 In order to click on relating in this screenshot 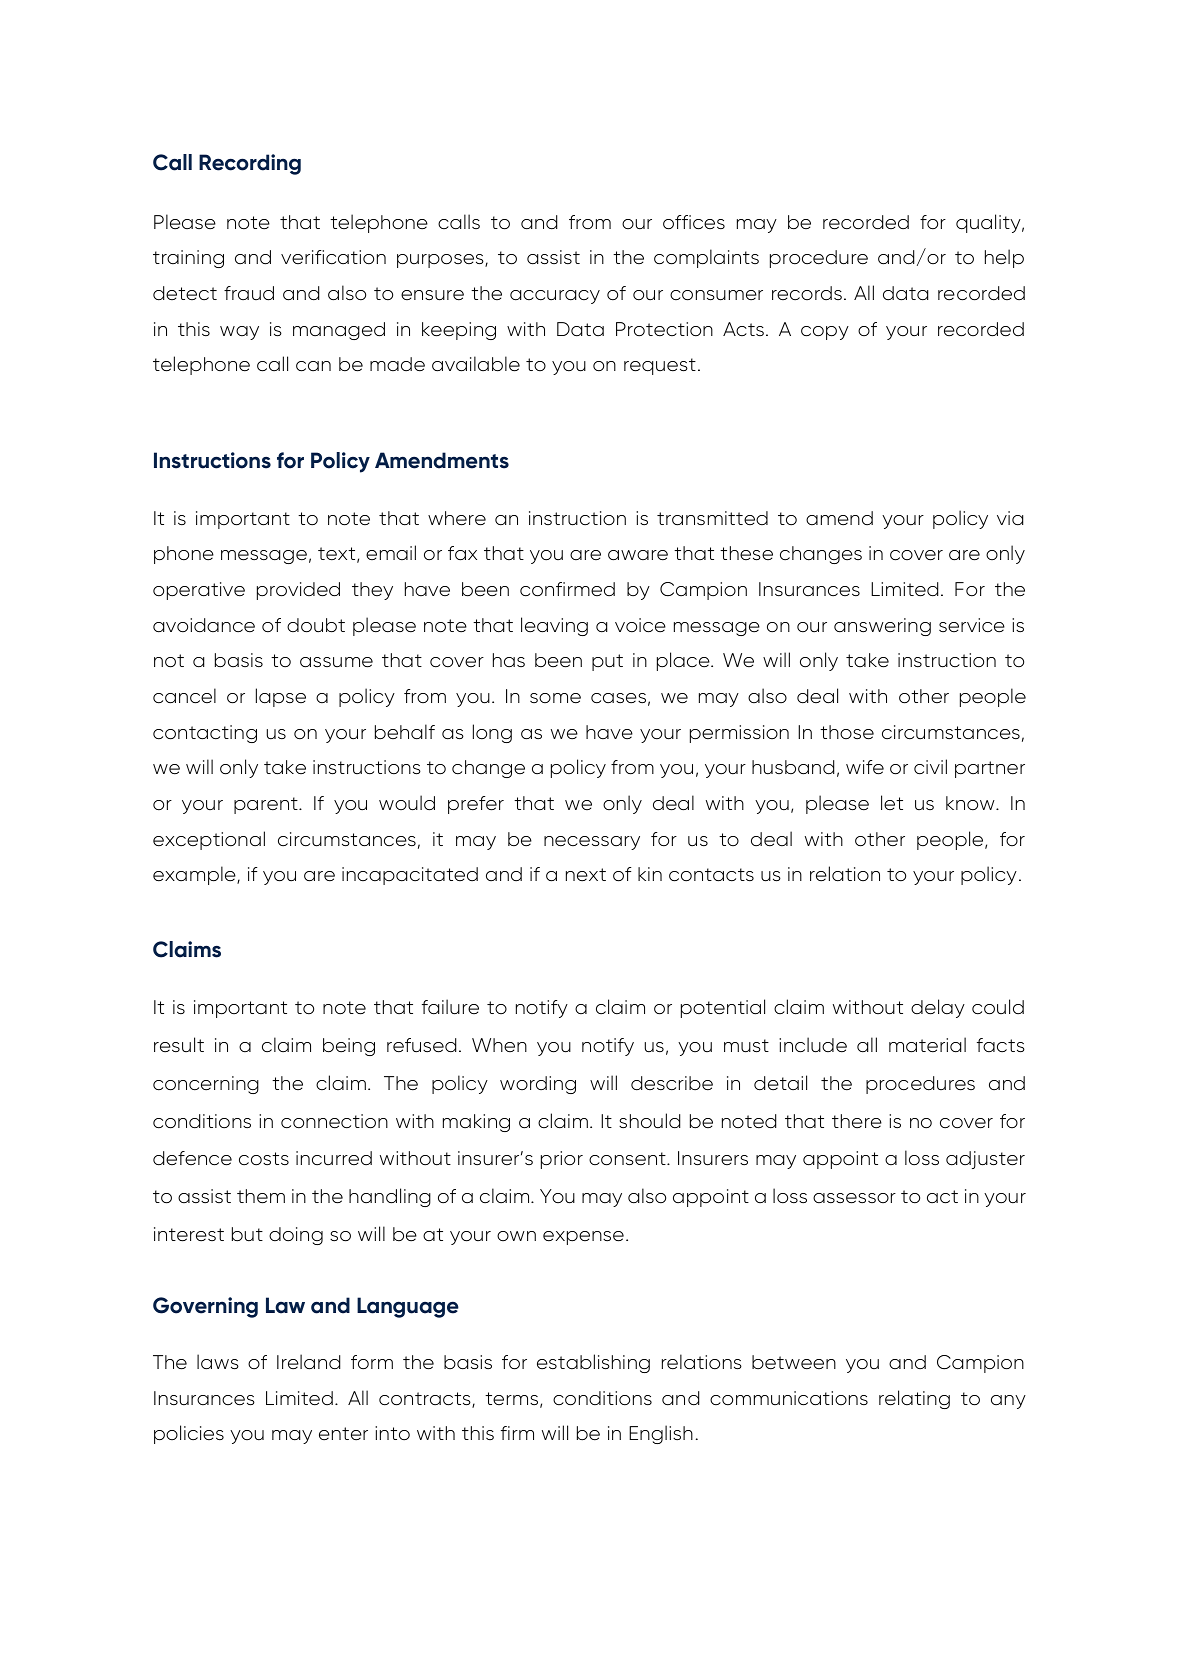, I will do `click(914, 1399)`.
